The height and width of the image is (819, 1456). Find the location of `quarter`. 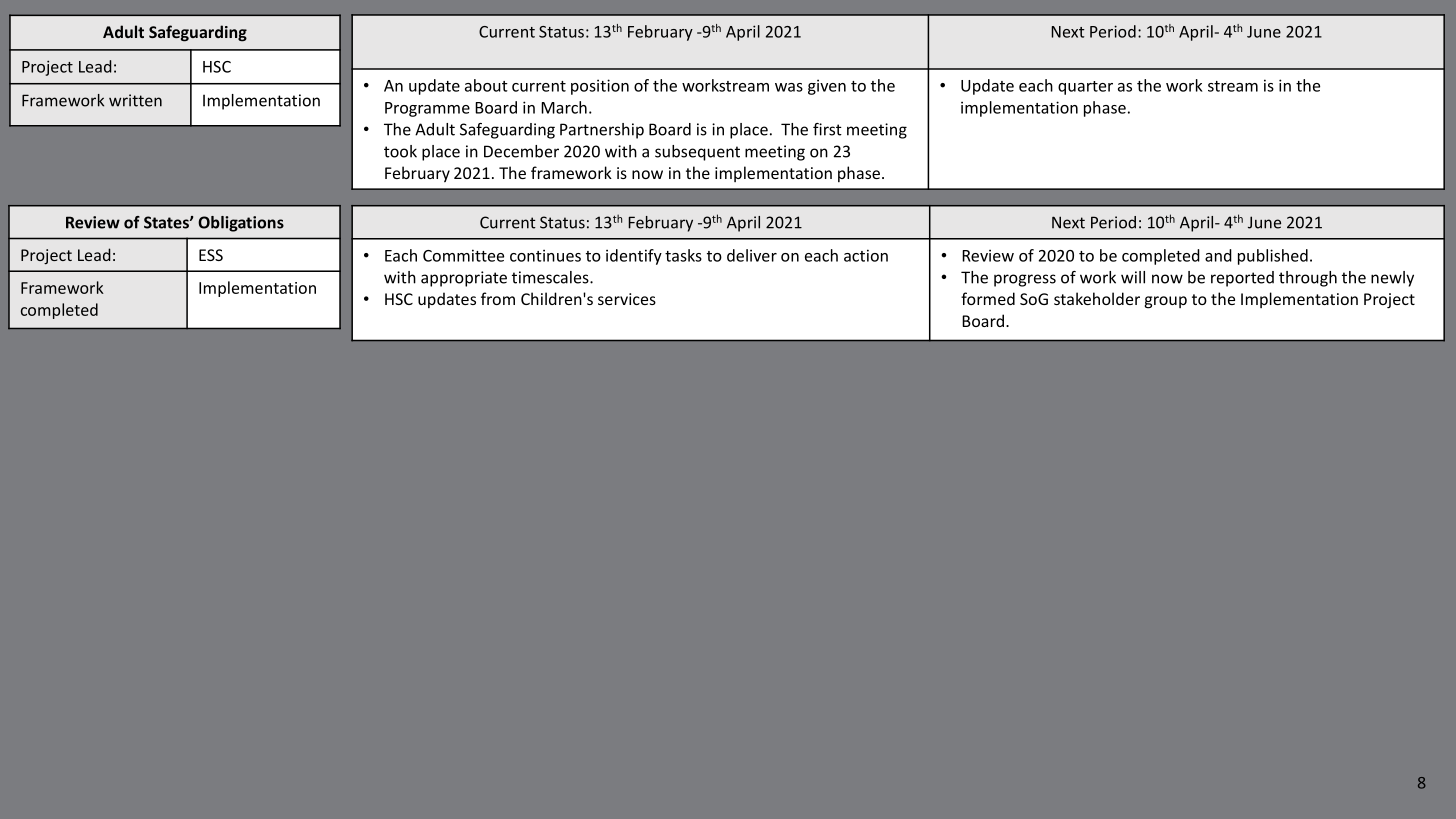

quarter is located at coordinates (1085, 88).
